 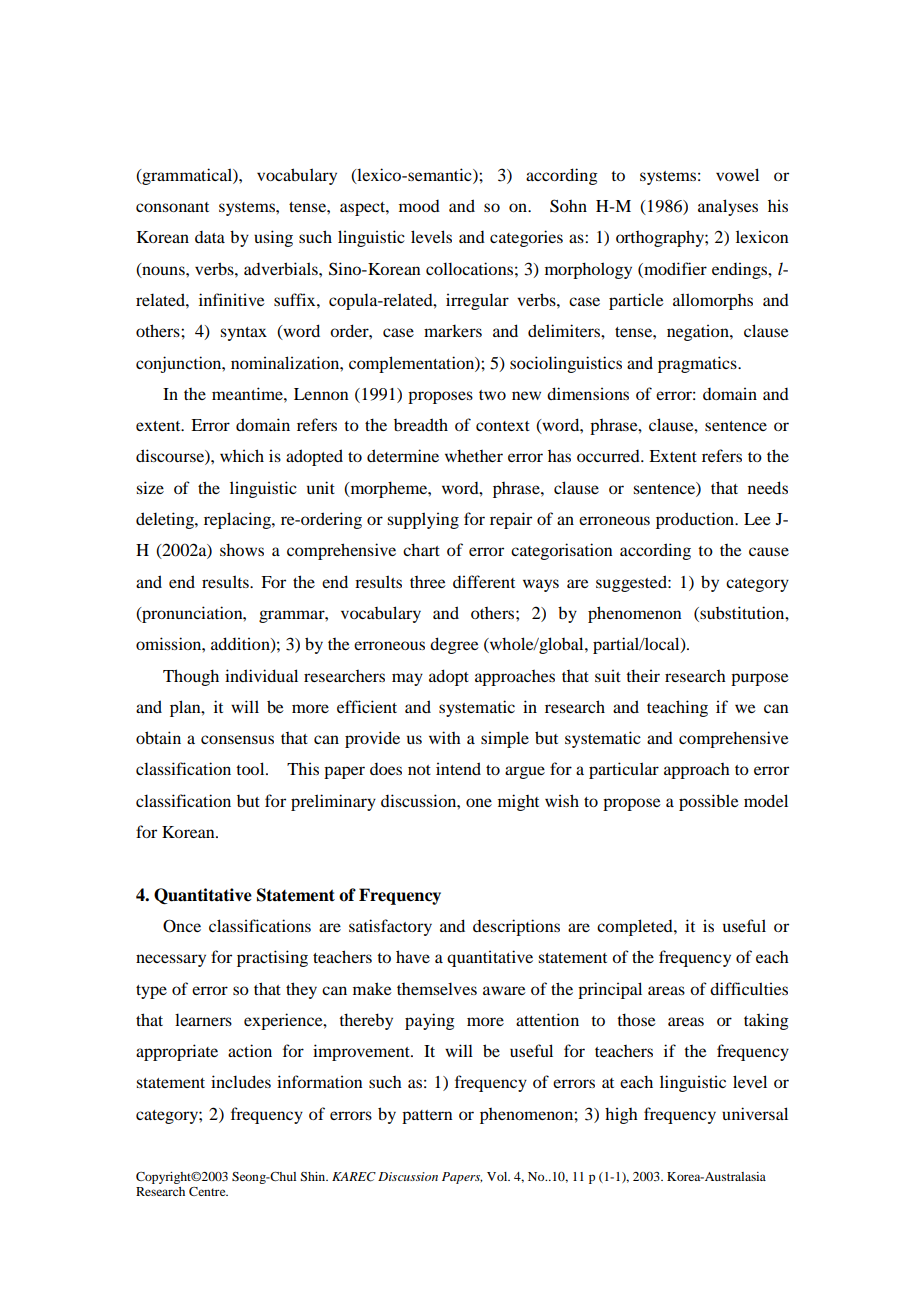 What do you see at coordinates (191, 677) in the screenshot?
I see `Though` at bounding box center [191, 677].
